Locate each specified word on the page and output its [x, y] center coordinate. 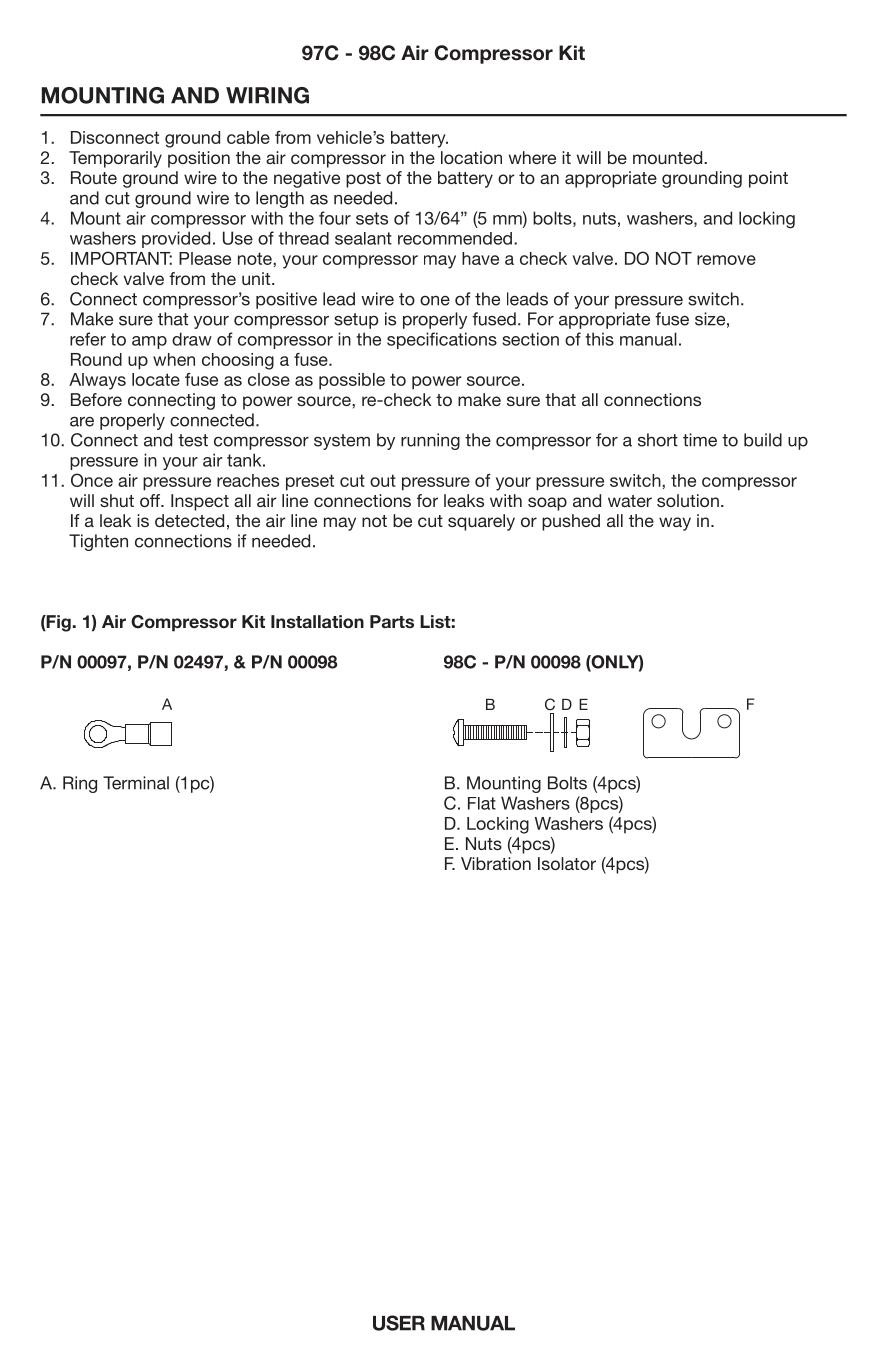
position [199, 159]
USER [399, 1323]
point [768, 179]
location [471, 157]
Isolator [567, 863]
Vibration [496, 863]
